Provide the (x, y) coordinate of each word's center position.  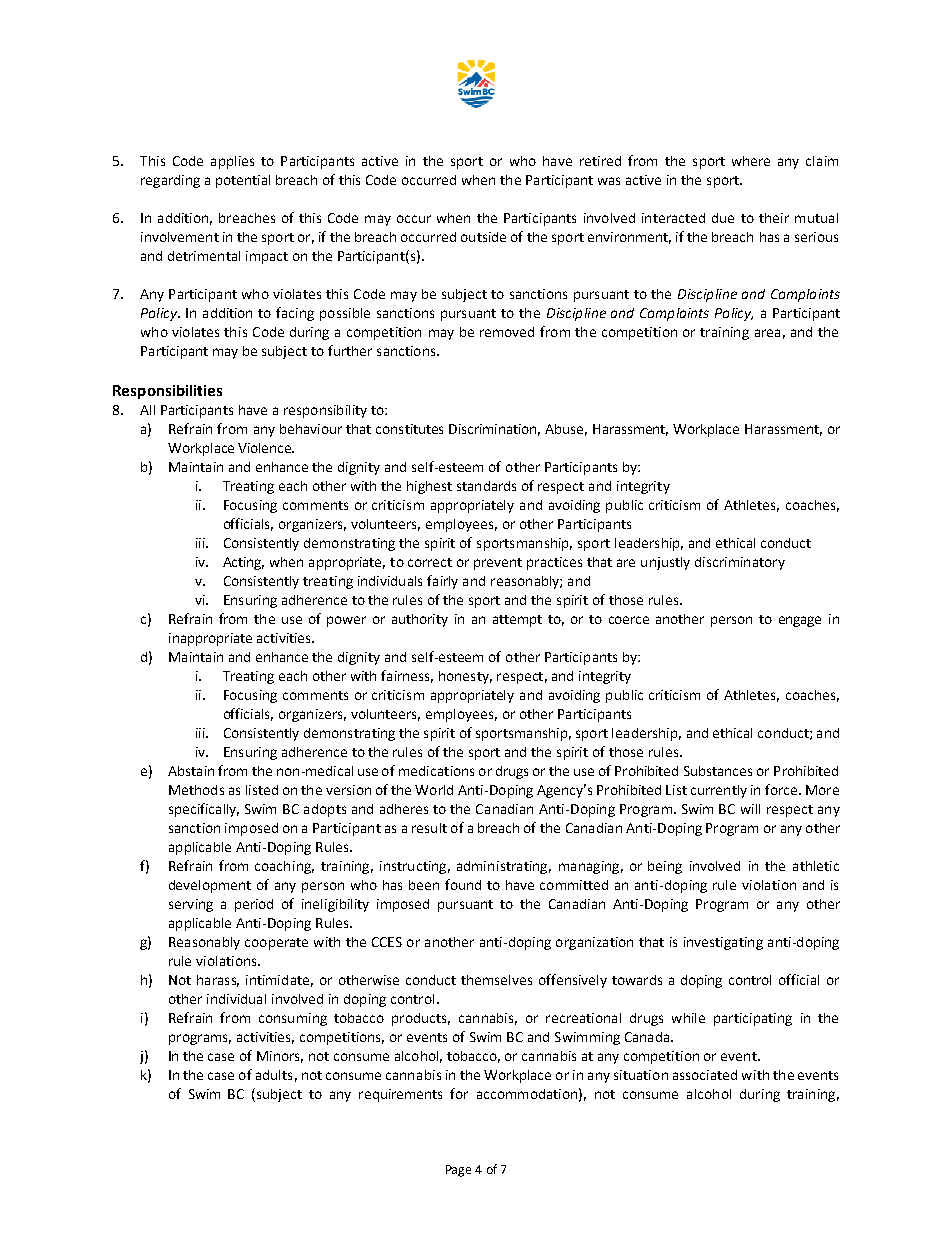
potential (243, 181)
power (346, 621)
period (254, 905)
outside (483, 237)
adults (274, 1075)
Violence (265, 448)
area (767, 333)
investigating (723, 943)
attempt (517, 621)
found (463, 884)
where (751, 161)
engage (800, 621)
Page (458, 1171)
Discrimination (494, 430)
